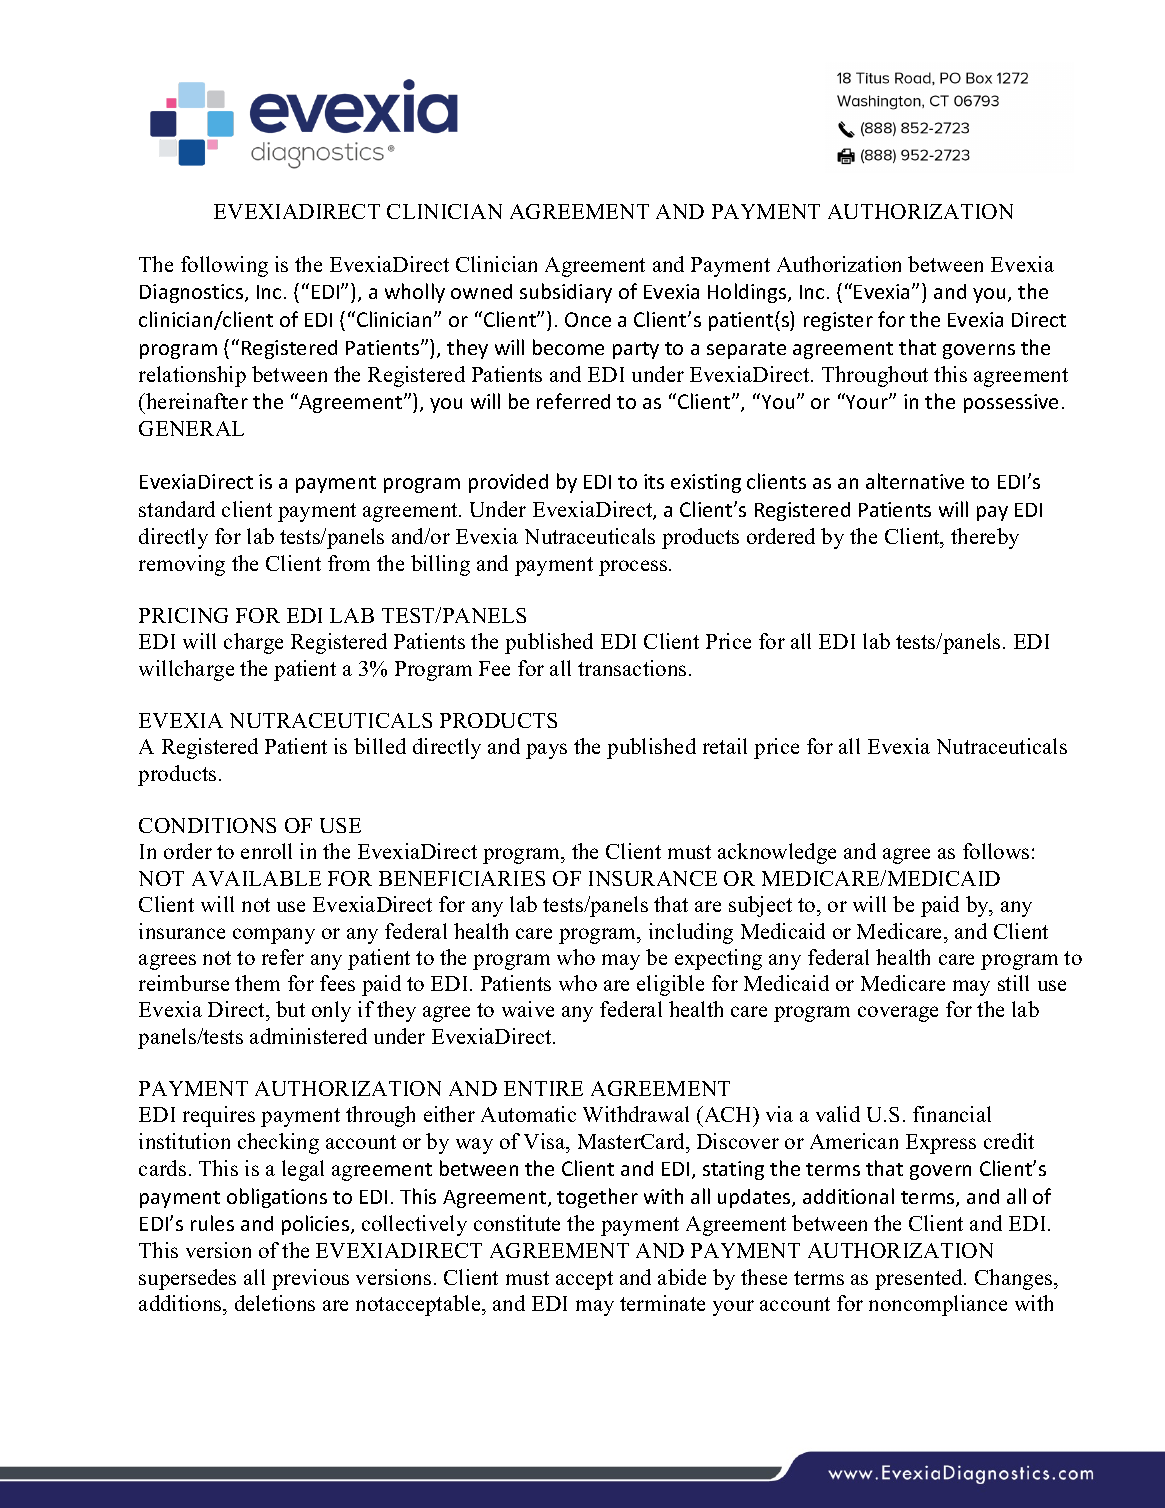  What do you see at coordinates (662, 1303) in the screenshot?
I see `terminate` at bounding box center [662, 1303].
